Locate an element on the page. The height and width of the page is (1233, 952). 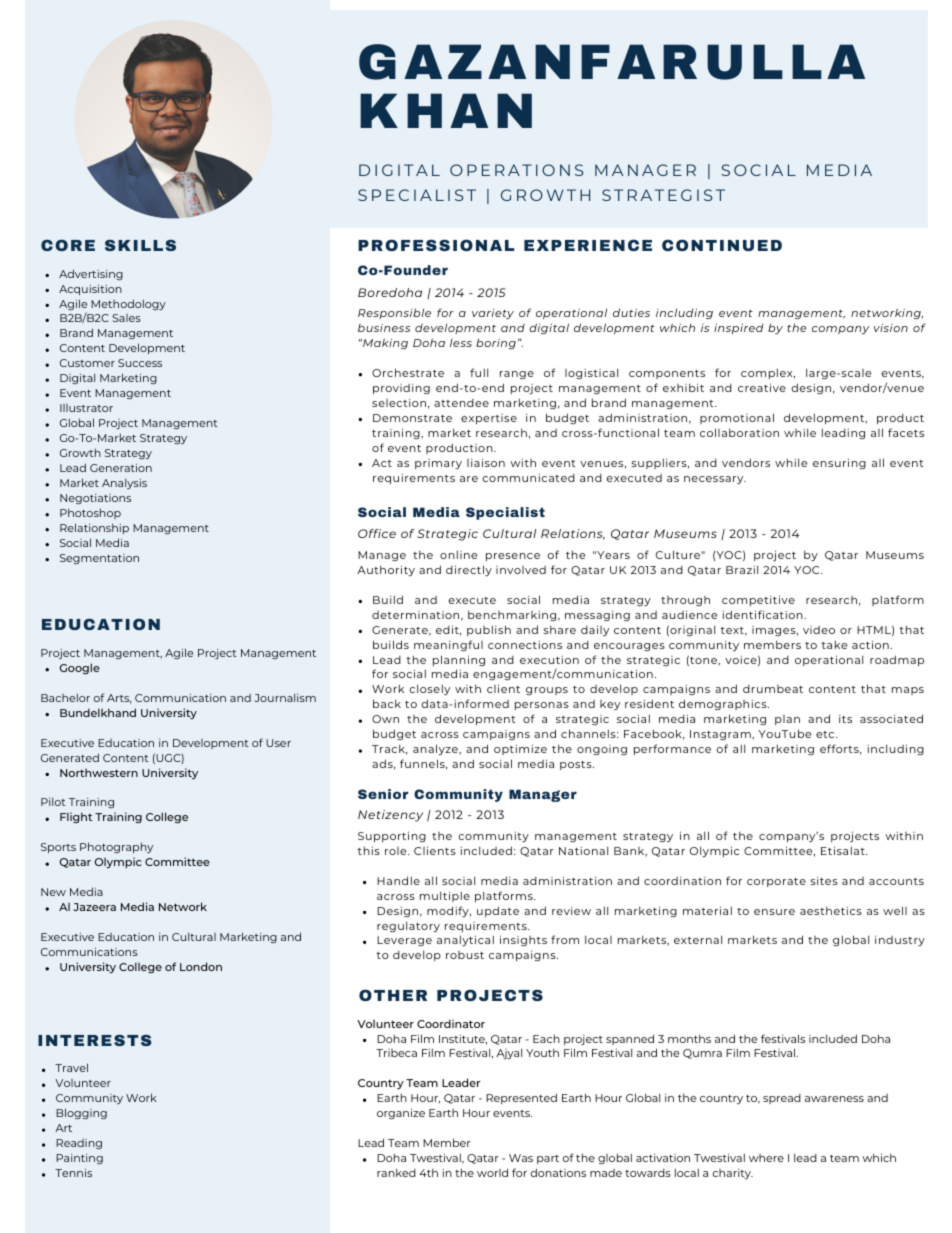
Reading is located at coordinates (79, 1144).
